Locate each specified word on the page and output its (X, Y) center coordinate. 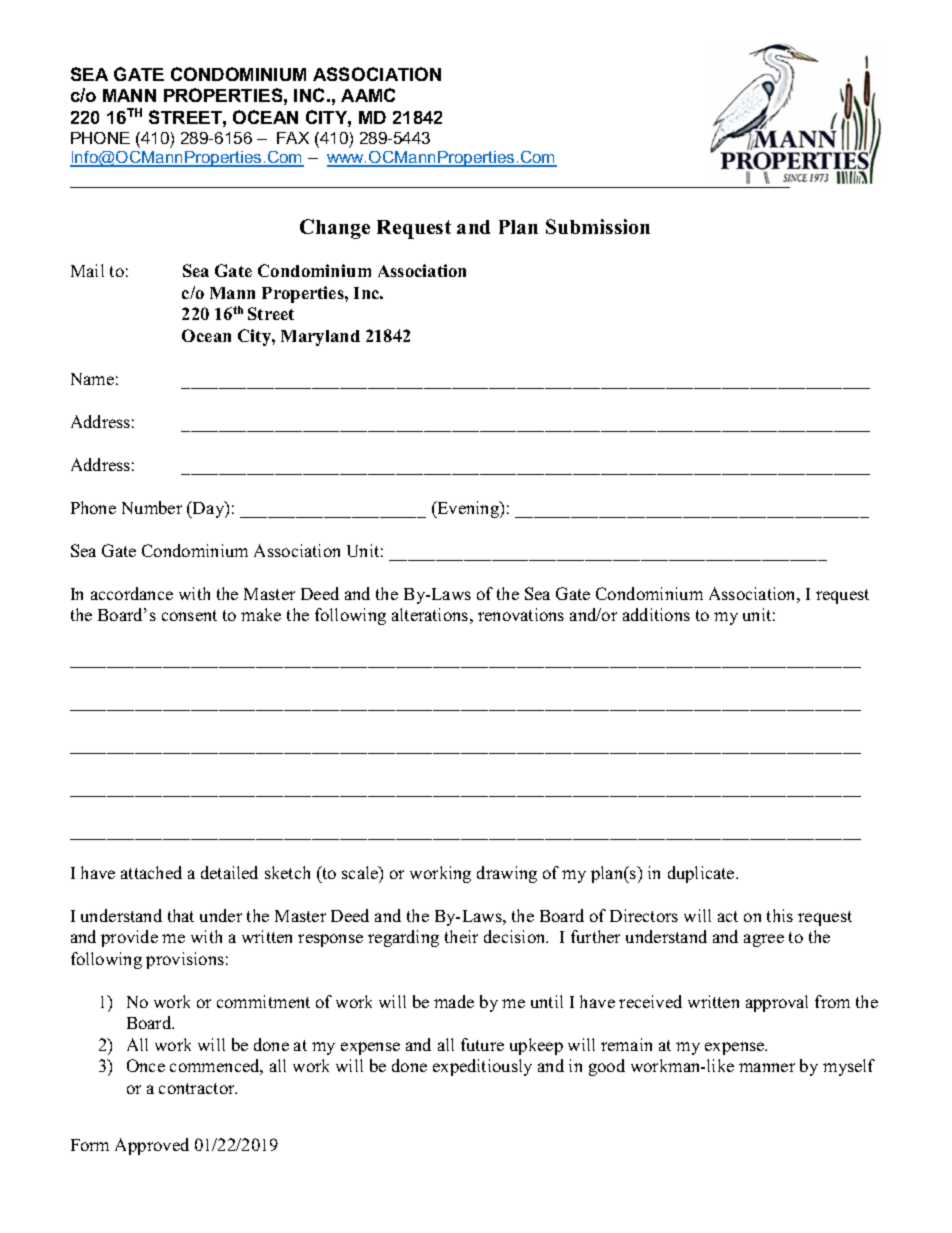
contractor (198, 1088)
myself (849, 1067)
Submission (598, 226)
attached (151, 872)
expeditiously (482, 1067)
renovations (521, 614)
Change (335, 229)
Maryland (320, 338)
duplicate (702, 874)
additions (656, 614)
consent (189, 615)
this (780, 915)
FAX (293, 138)
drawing (507, 874)
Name (92, 379)
